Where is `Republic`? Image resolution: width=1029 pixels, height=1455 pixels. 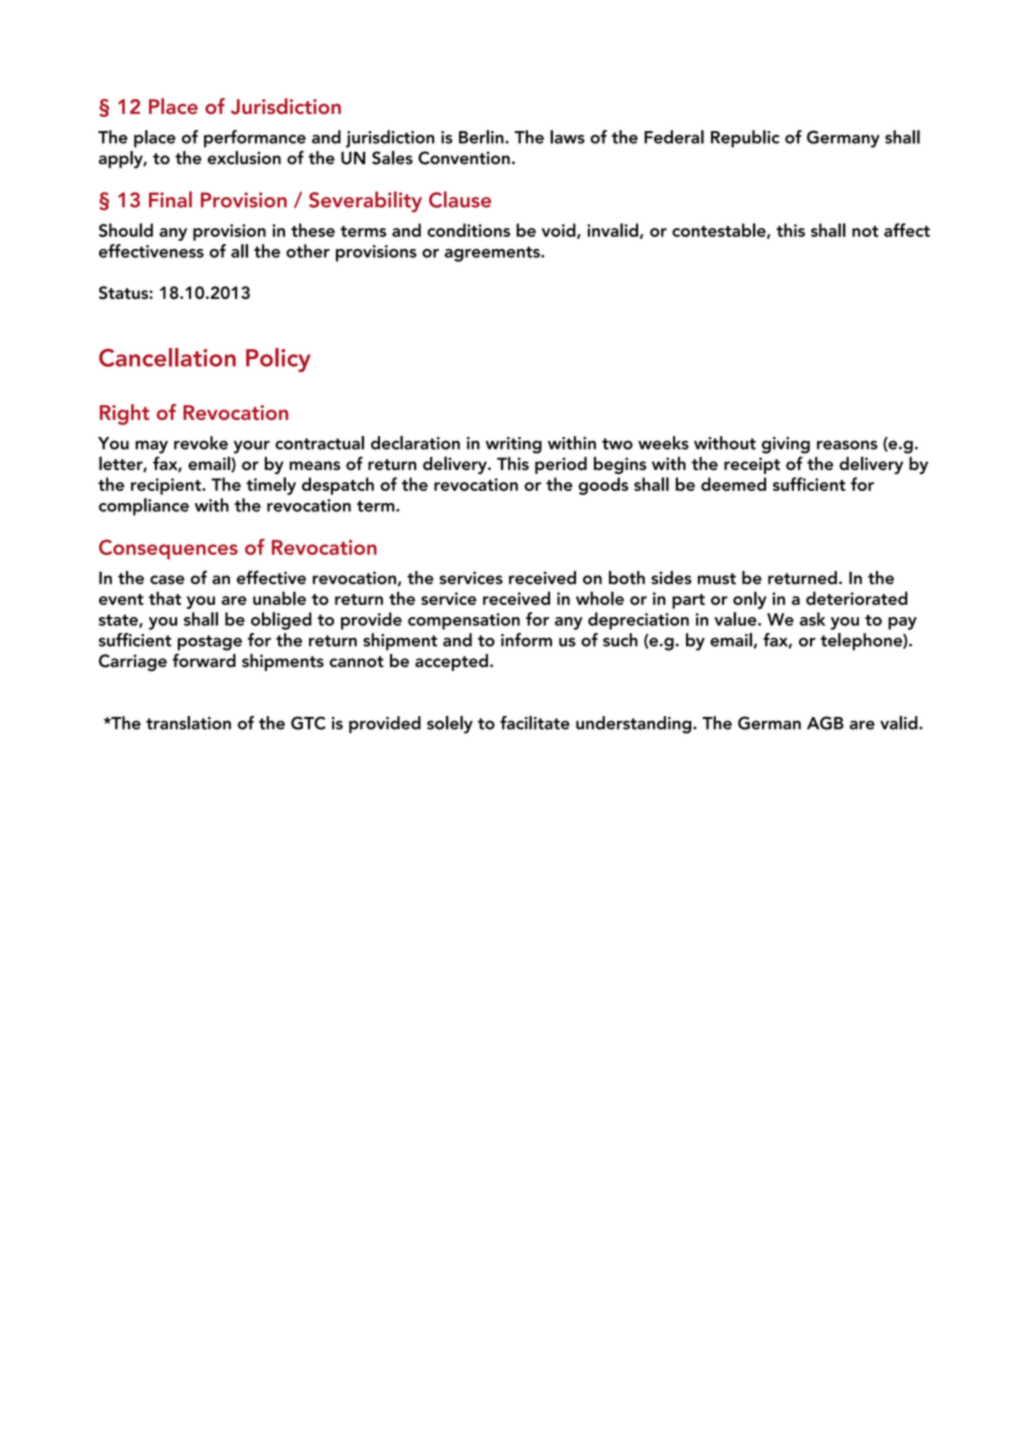
Republic is located at coordinates (745, 139).
